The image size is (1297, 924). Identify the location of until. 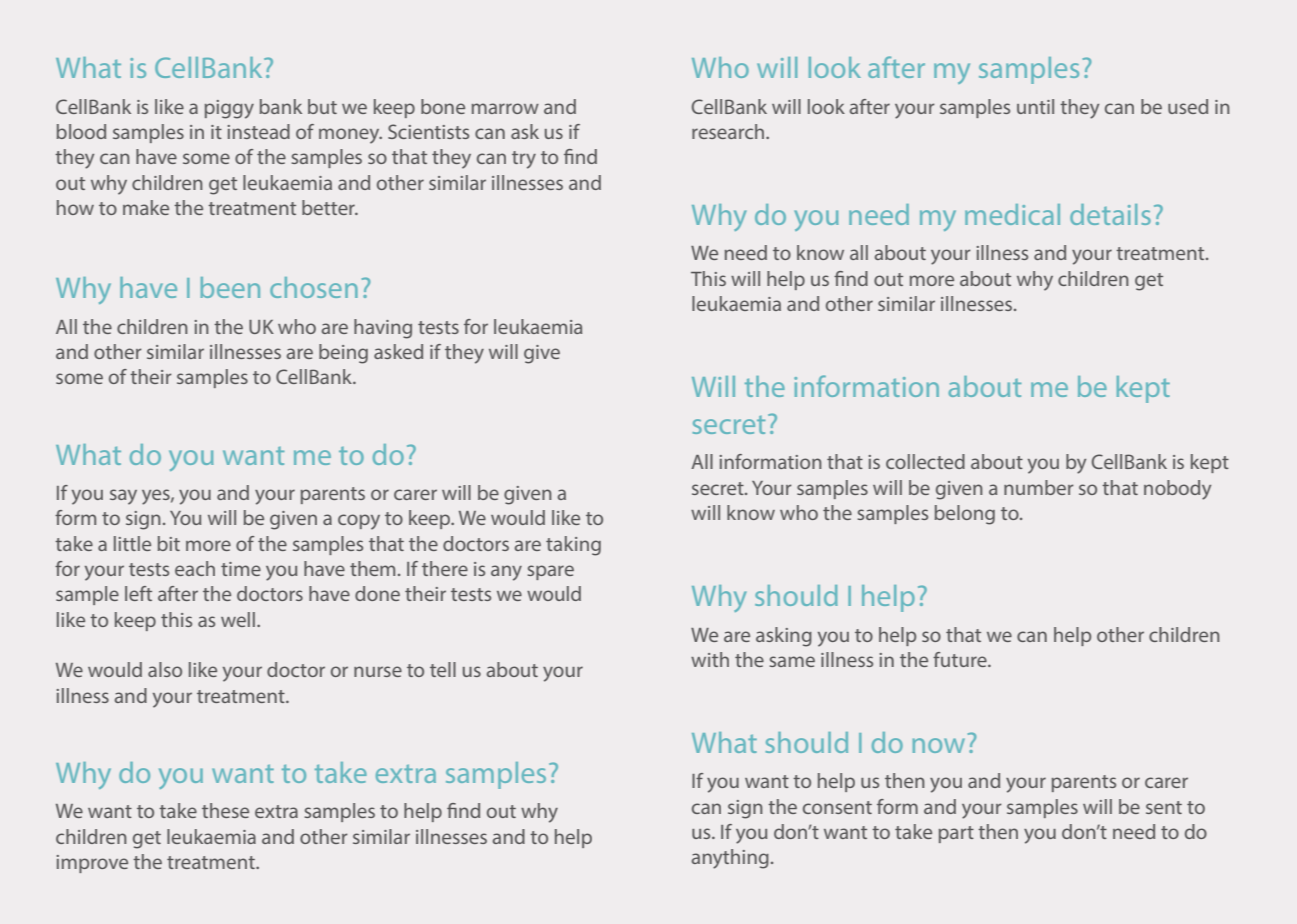
(1035, 106).
